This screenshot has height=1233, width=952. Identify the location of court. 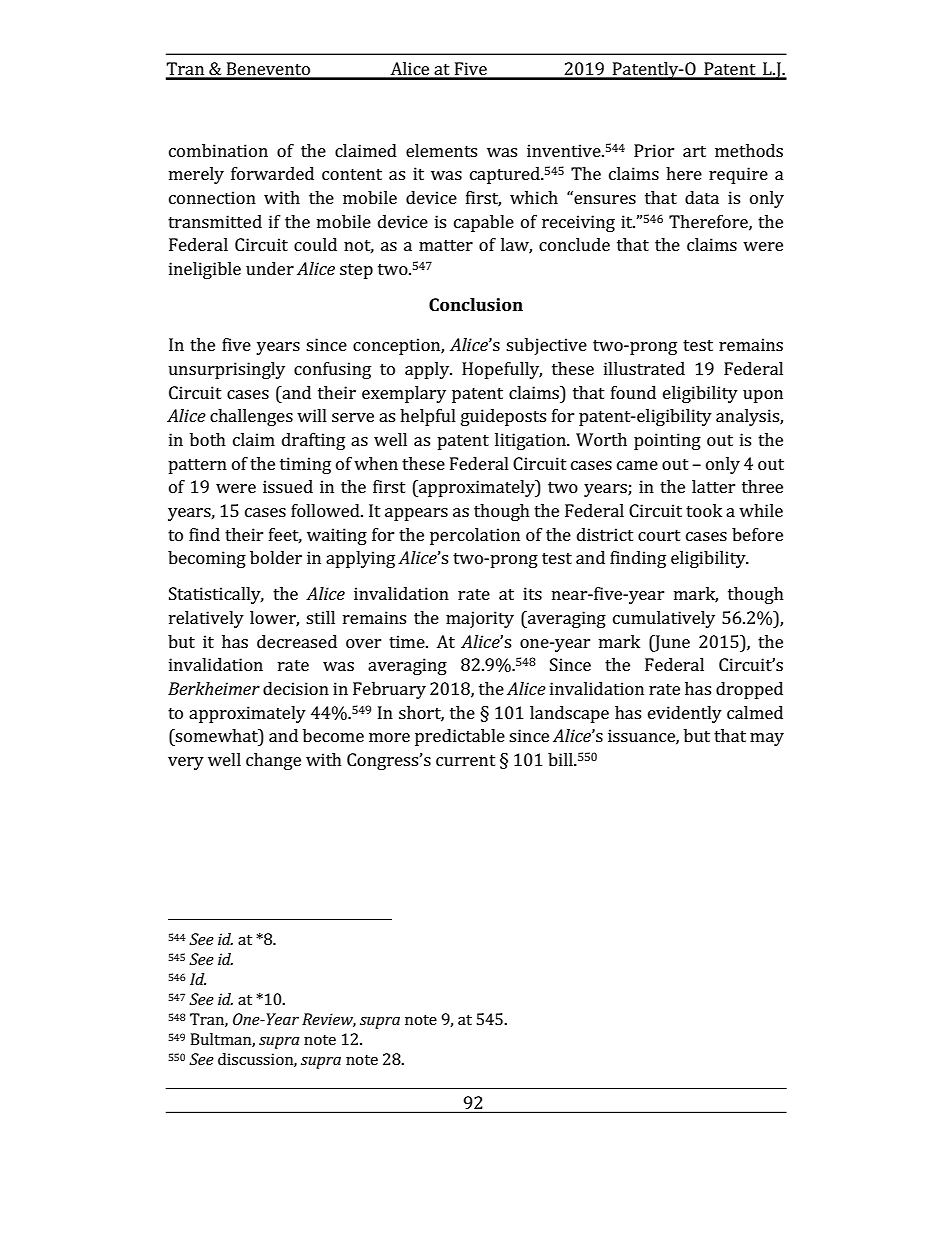
(659, 535).
